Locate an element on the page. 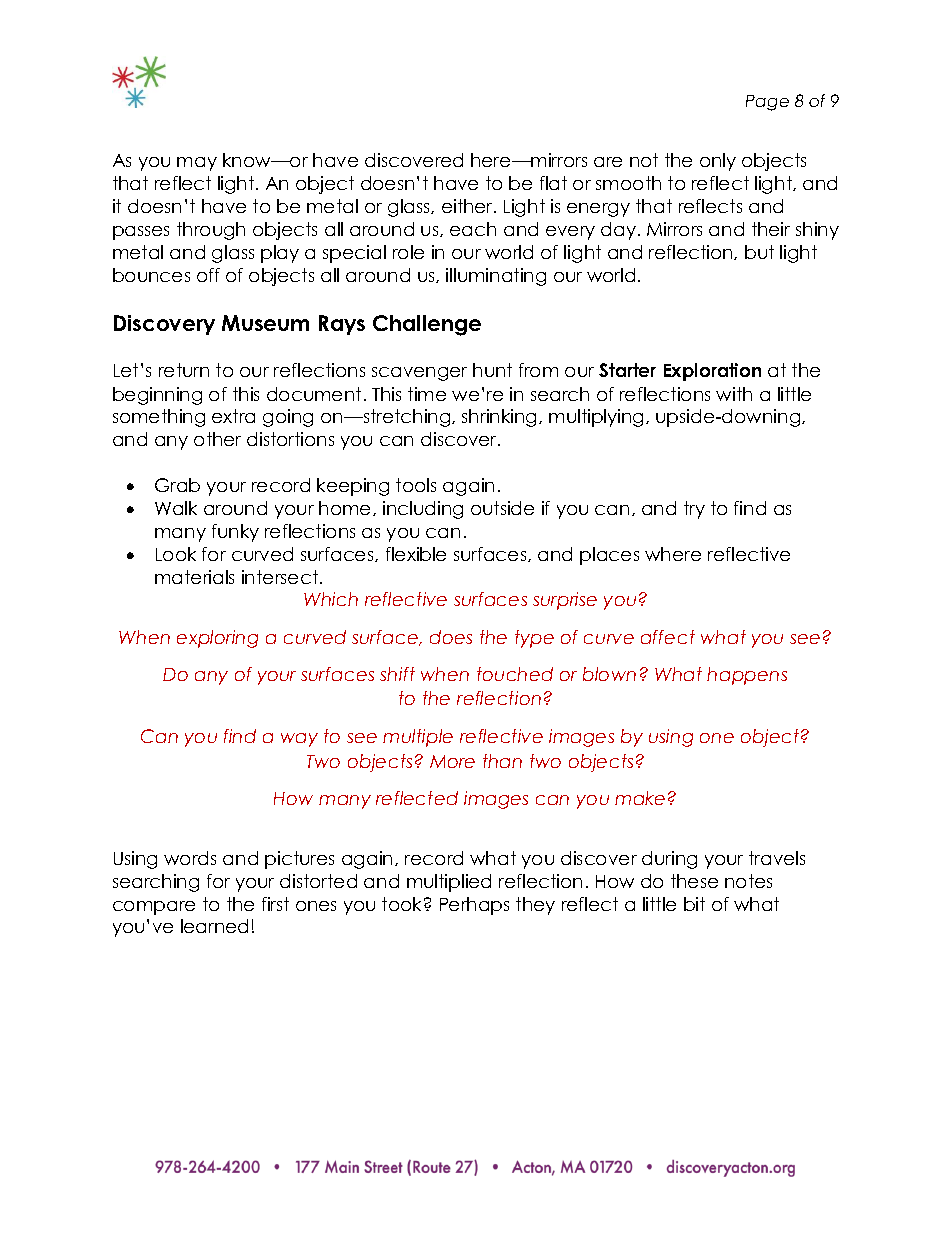 The width and height of the image is (952, 1233). flat is located at coordinates (553, 183).
